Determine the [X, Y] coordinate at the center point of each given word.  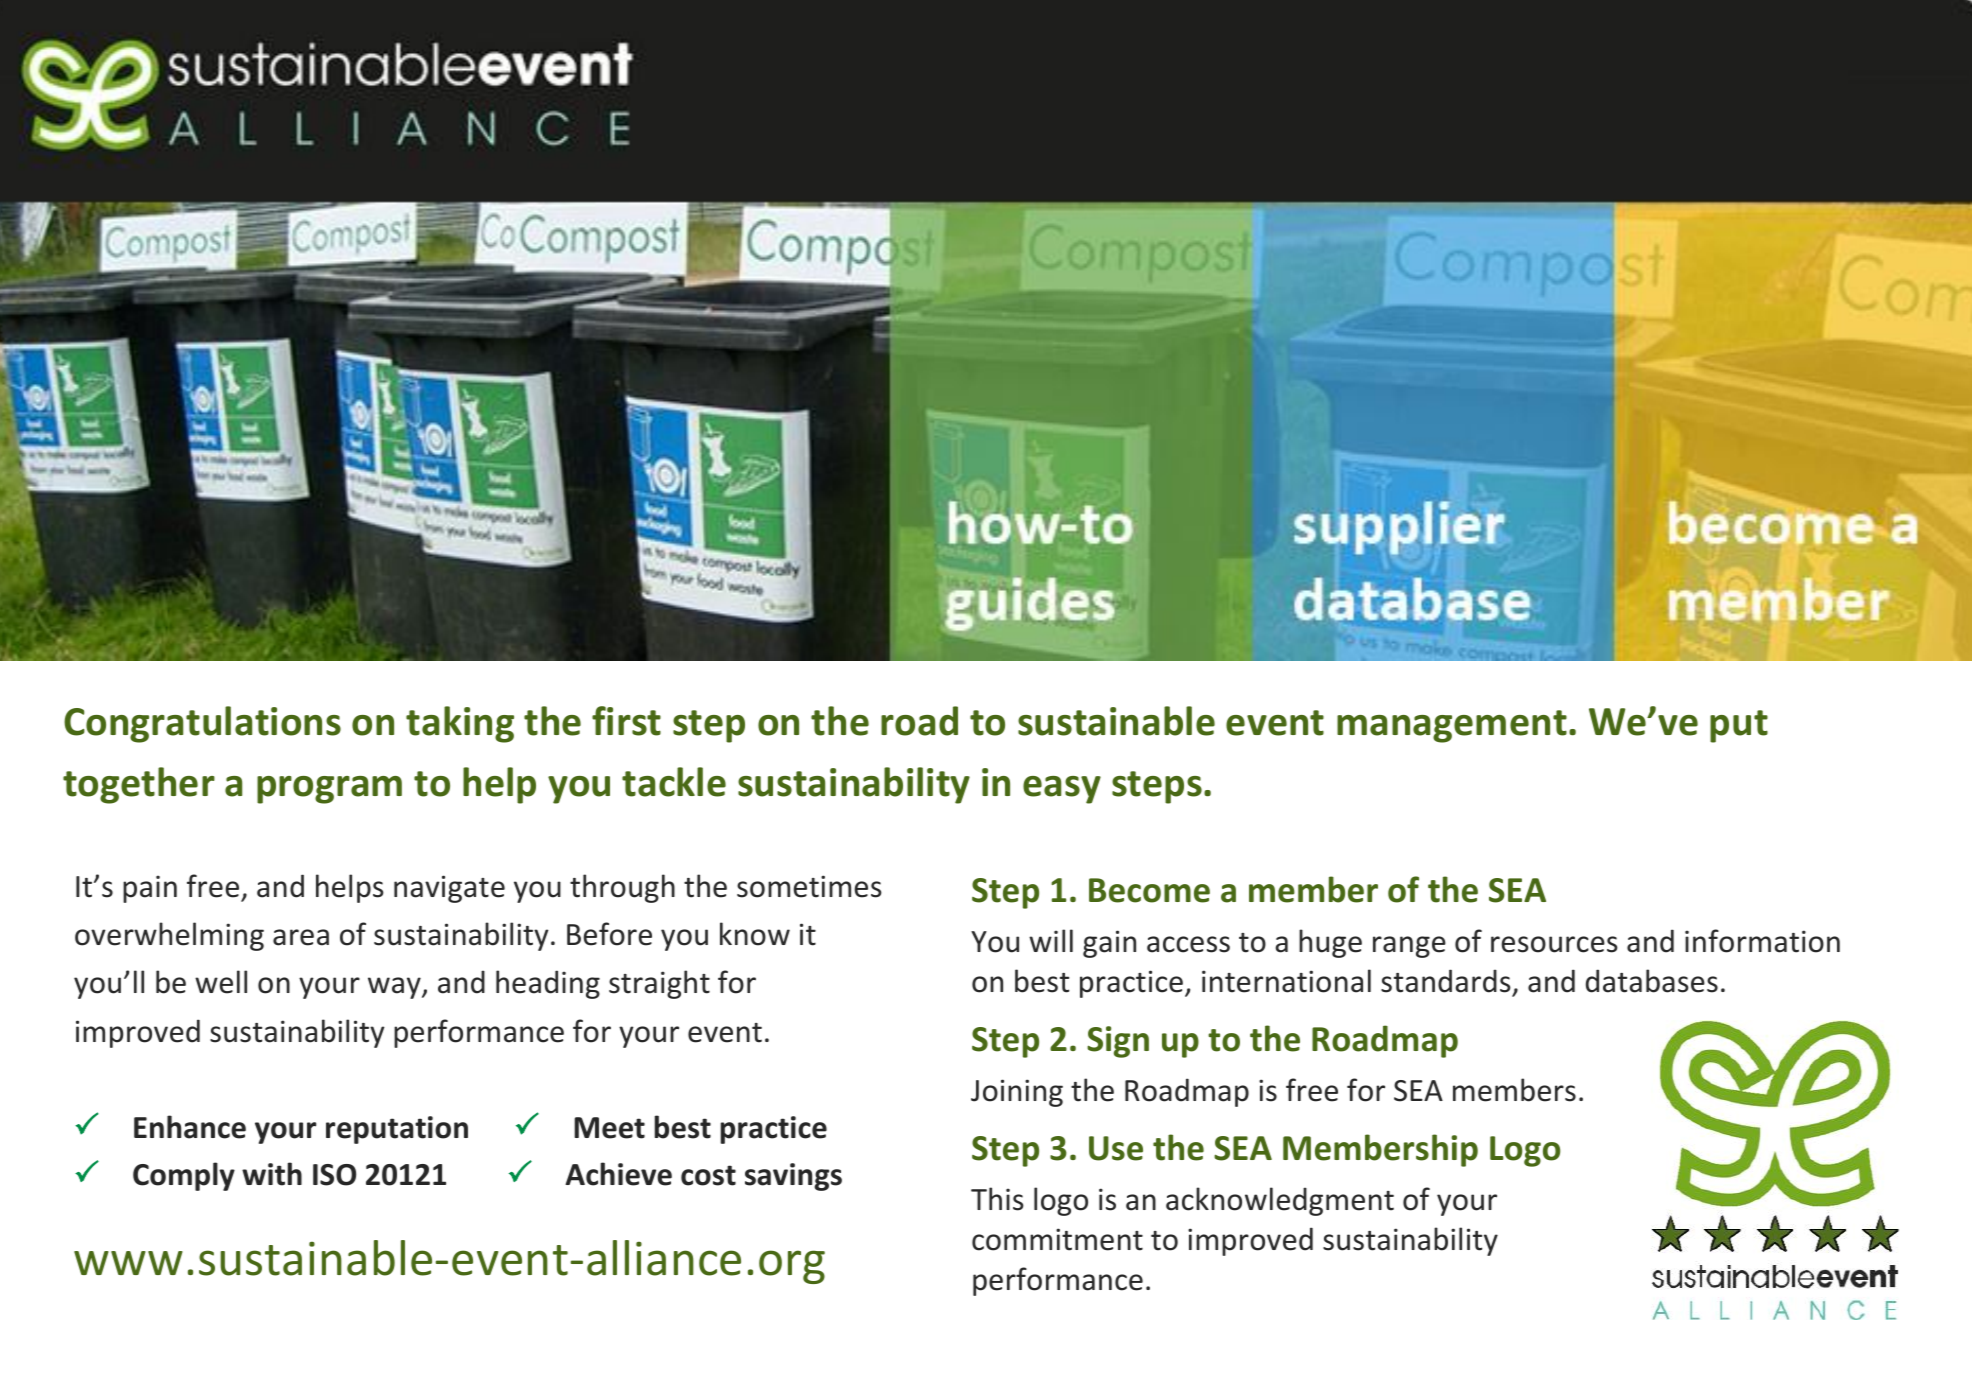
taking [460, 724]
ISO [334, 1175]
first [626, 721]
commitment [1057, 1239]
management [1452, 726]
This [997, 1199]
